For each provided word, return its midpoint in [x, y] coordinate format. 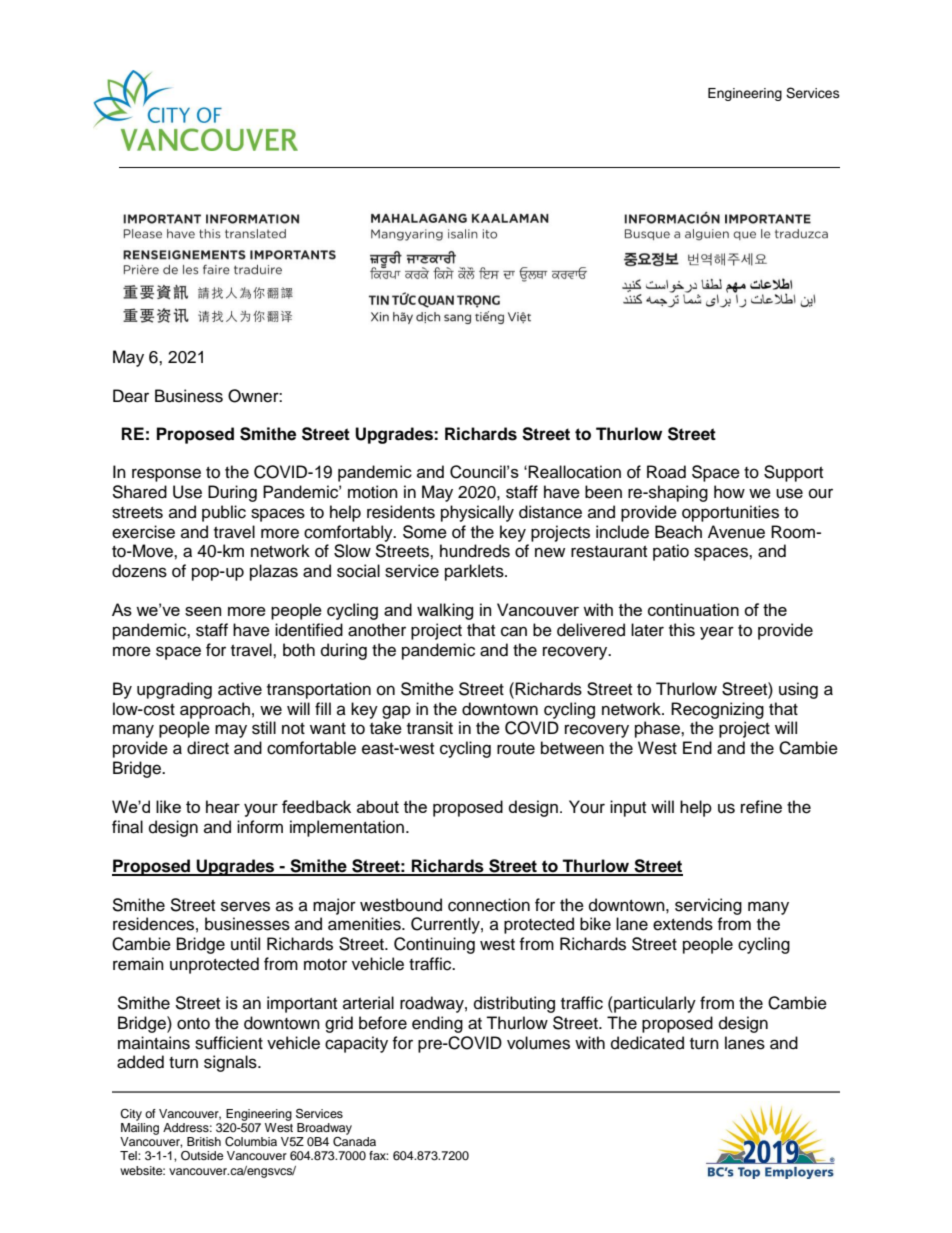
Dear [131, 396]
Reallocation [574, 472]
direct [208, 748]
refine [761, 807]
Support [793, 473]
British [204, 1141]
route [516, 749]
